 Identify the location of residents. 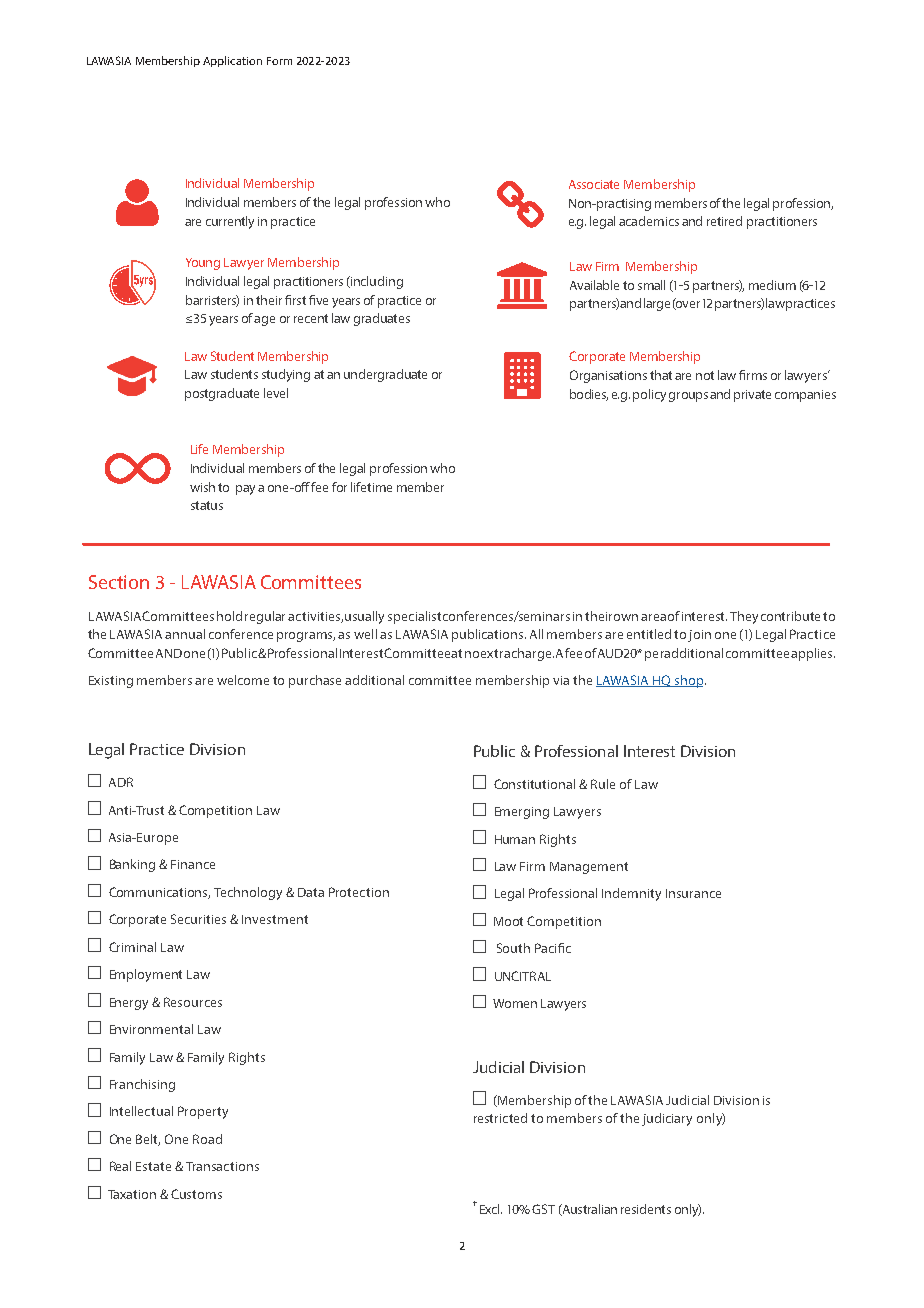
(646, 1209).
